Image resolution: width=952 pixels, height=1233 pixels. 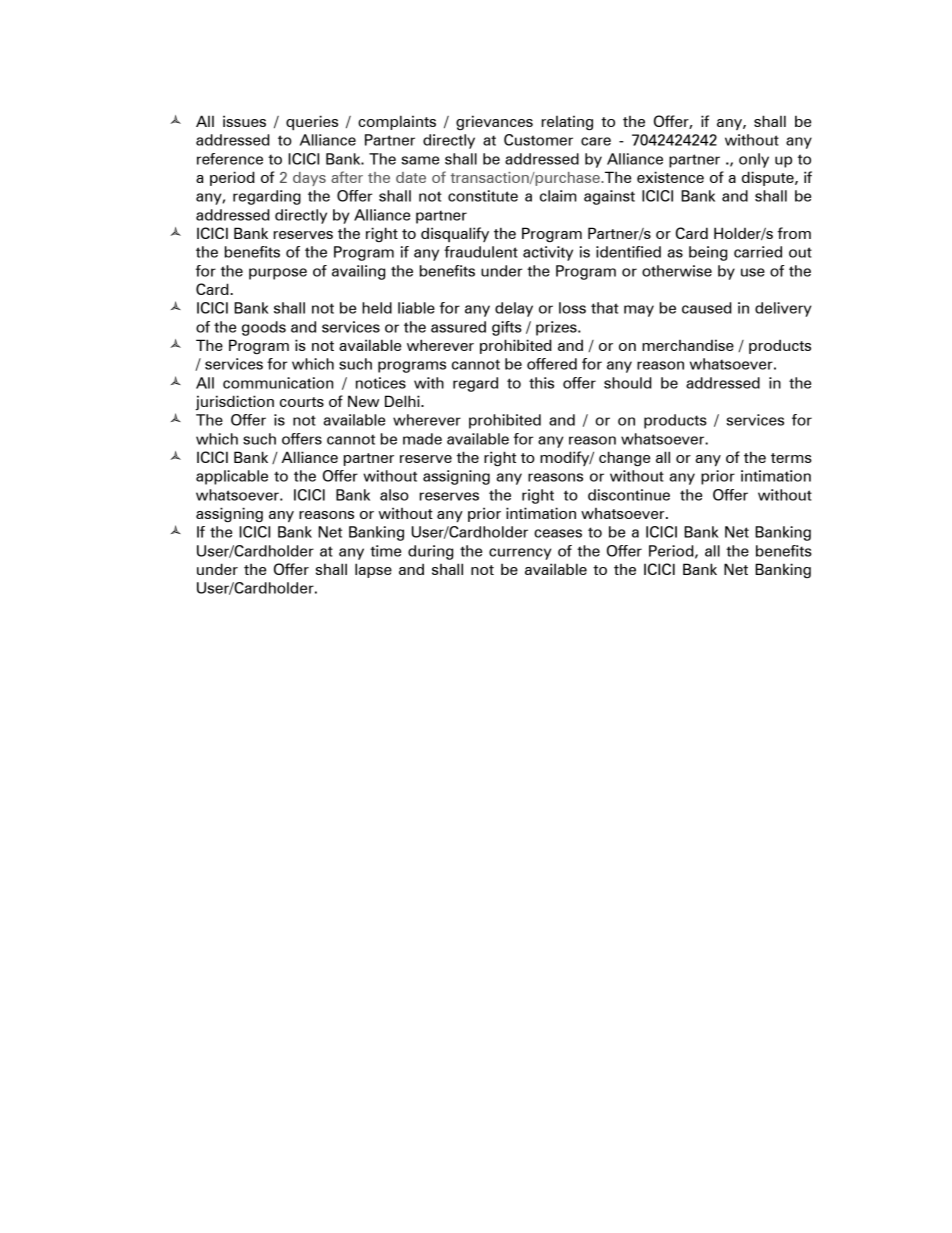 What do you see at coordinates (538, 140) in the screenshot?
I see `Customer` at bounding box center [538, 140].
